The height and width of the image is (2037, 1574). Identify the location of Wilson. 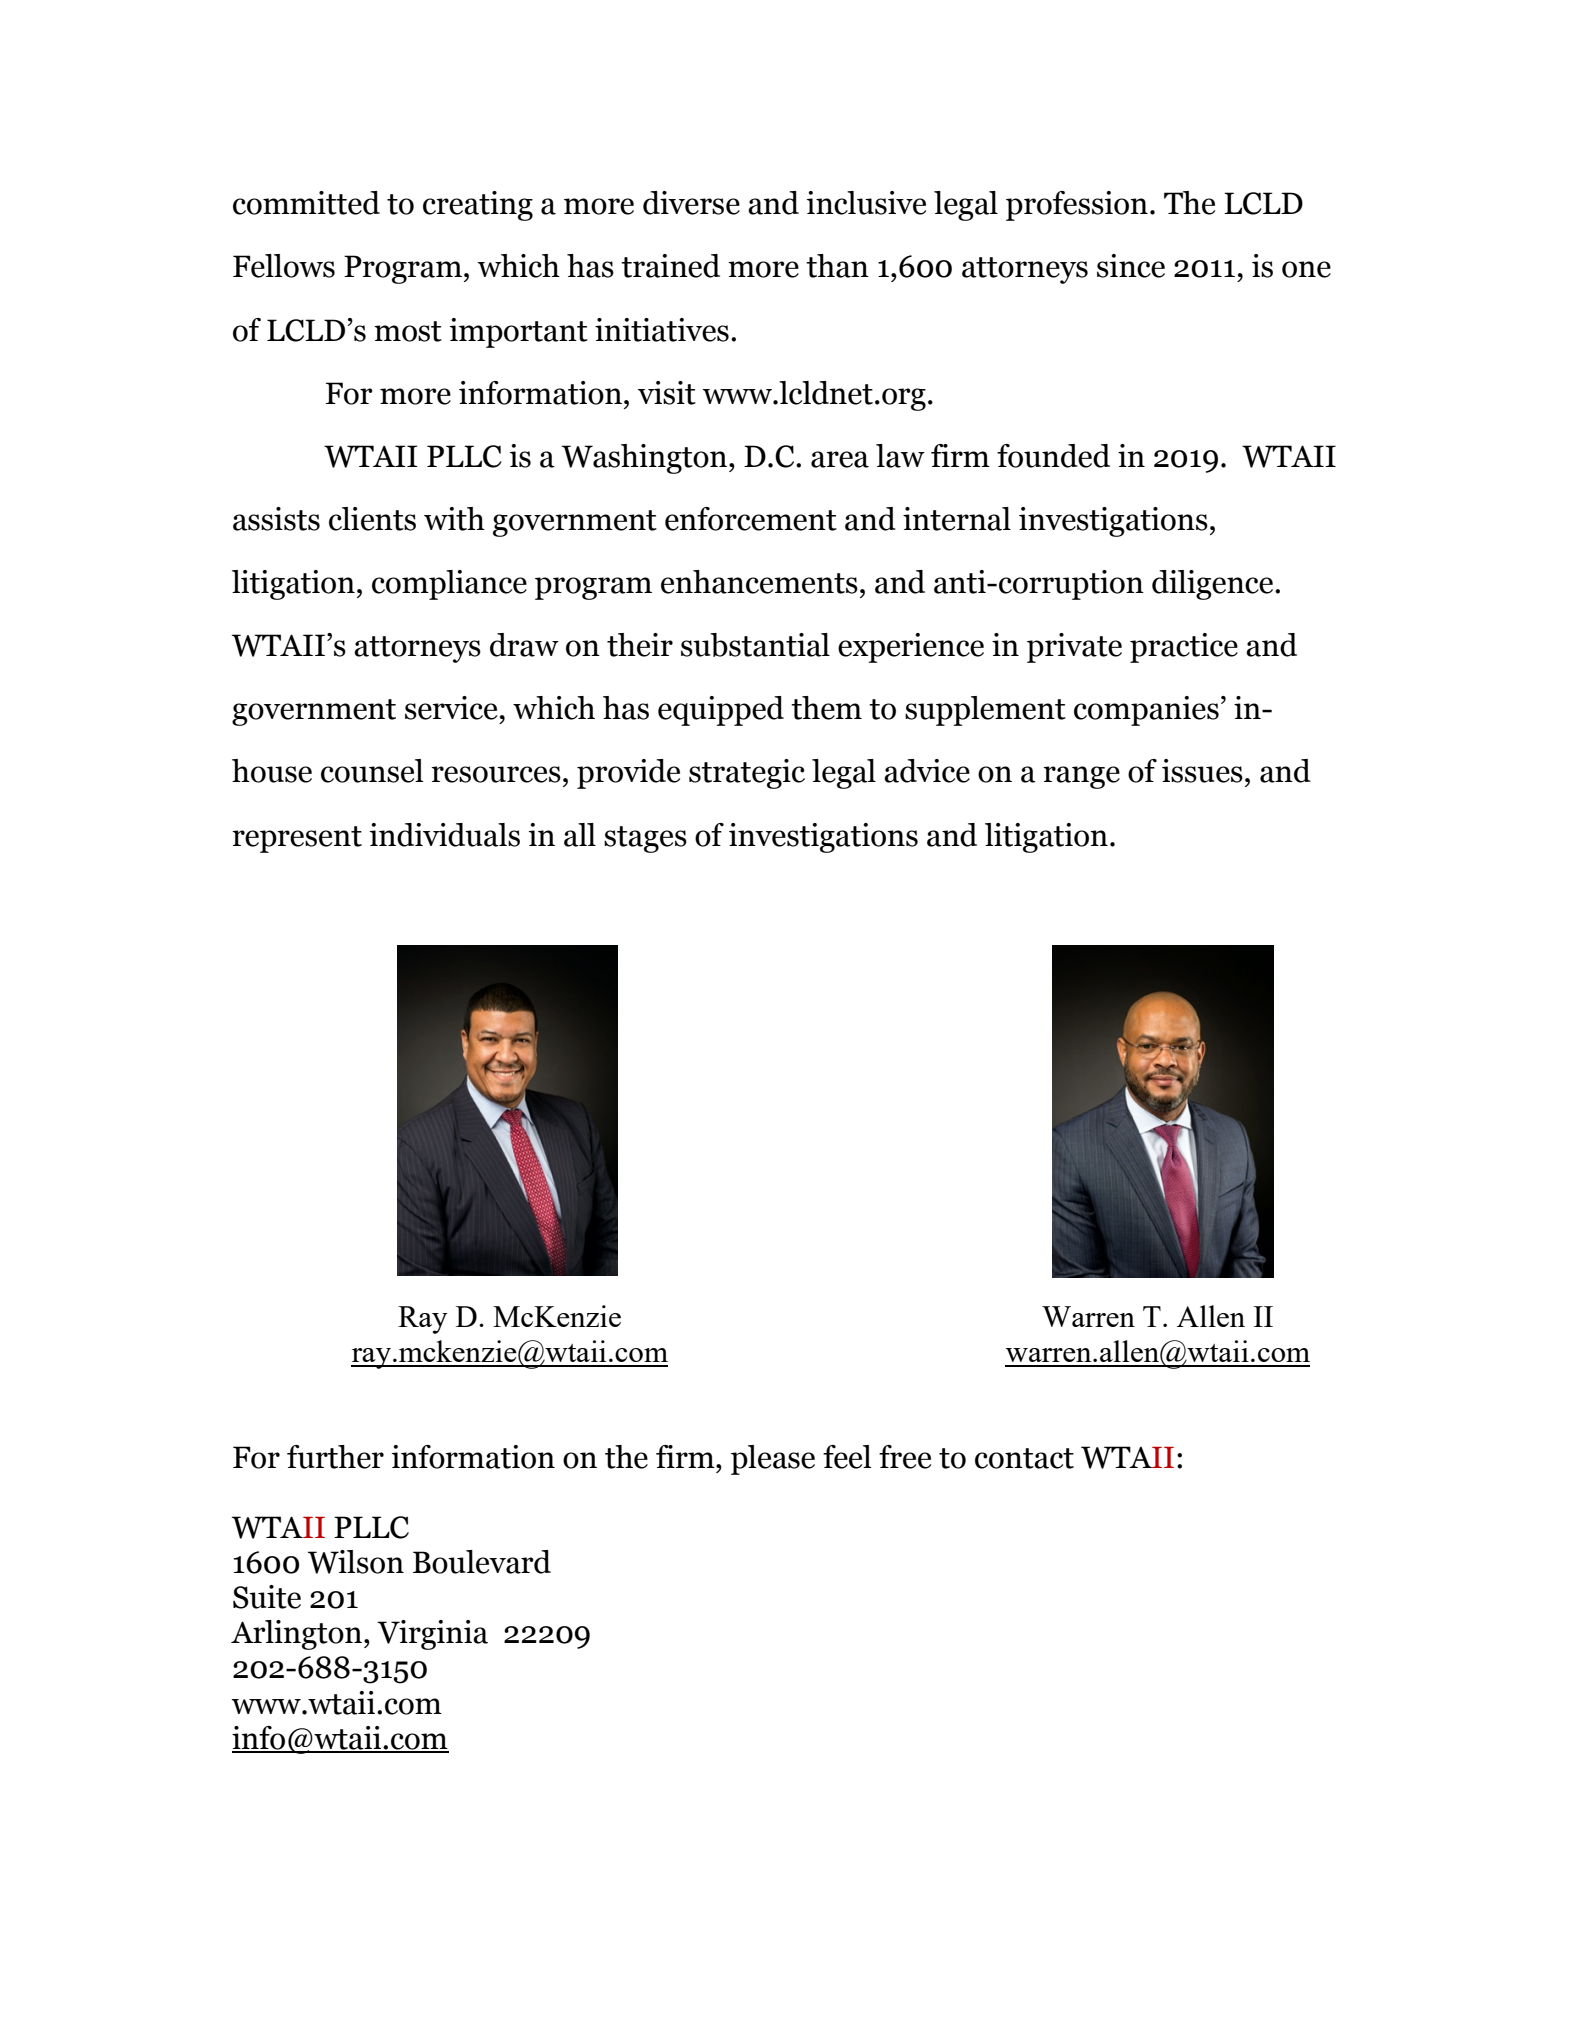
(356, 1562).
